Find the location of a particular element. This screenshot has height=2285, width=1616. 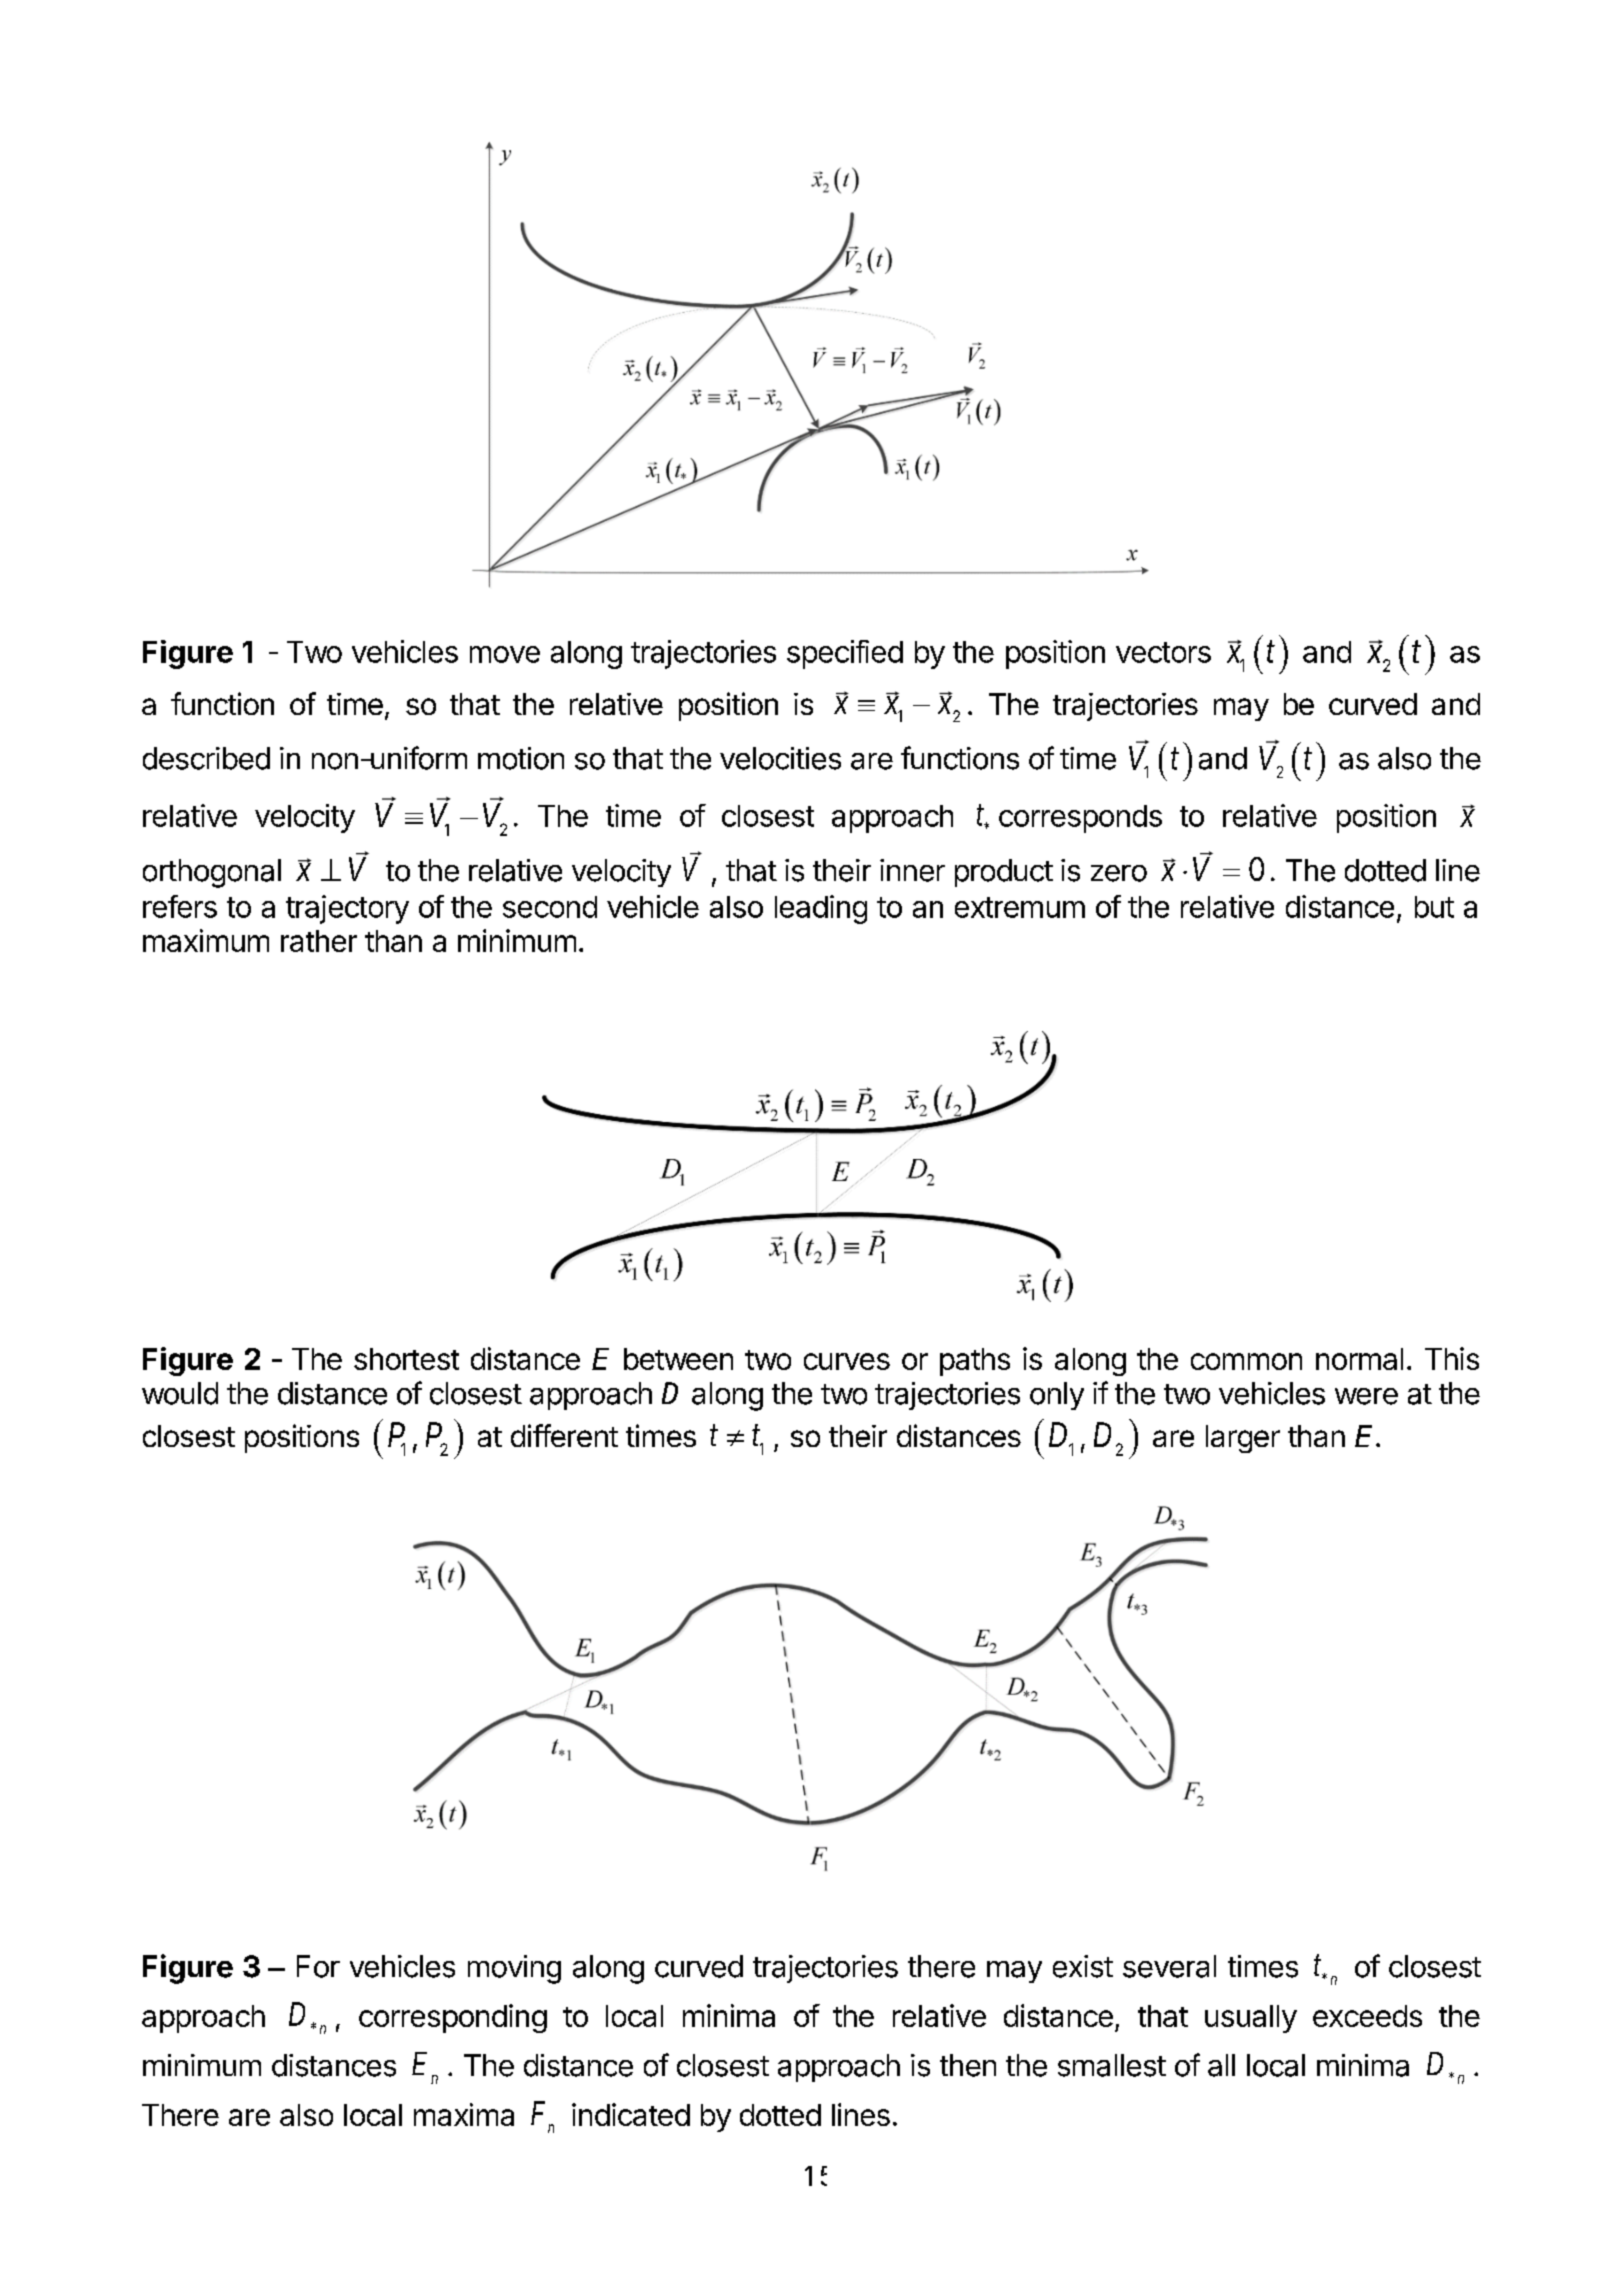

shortest is located at coordinates (406, 1359).
